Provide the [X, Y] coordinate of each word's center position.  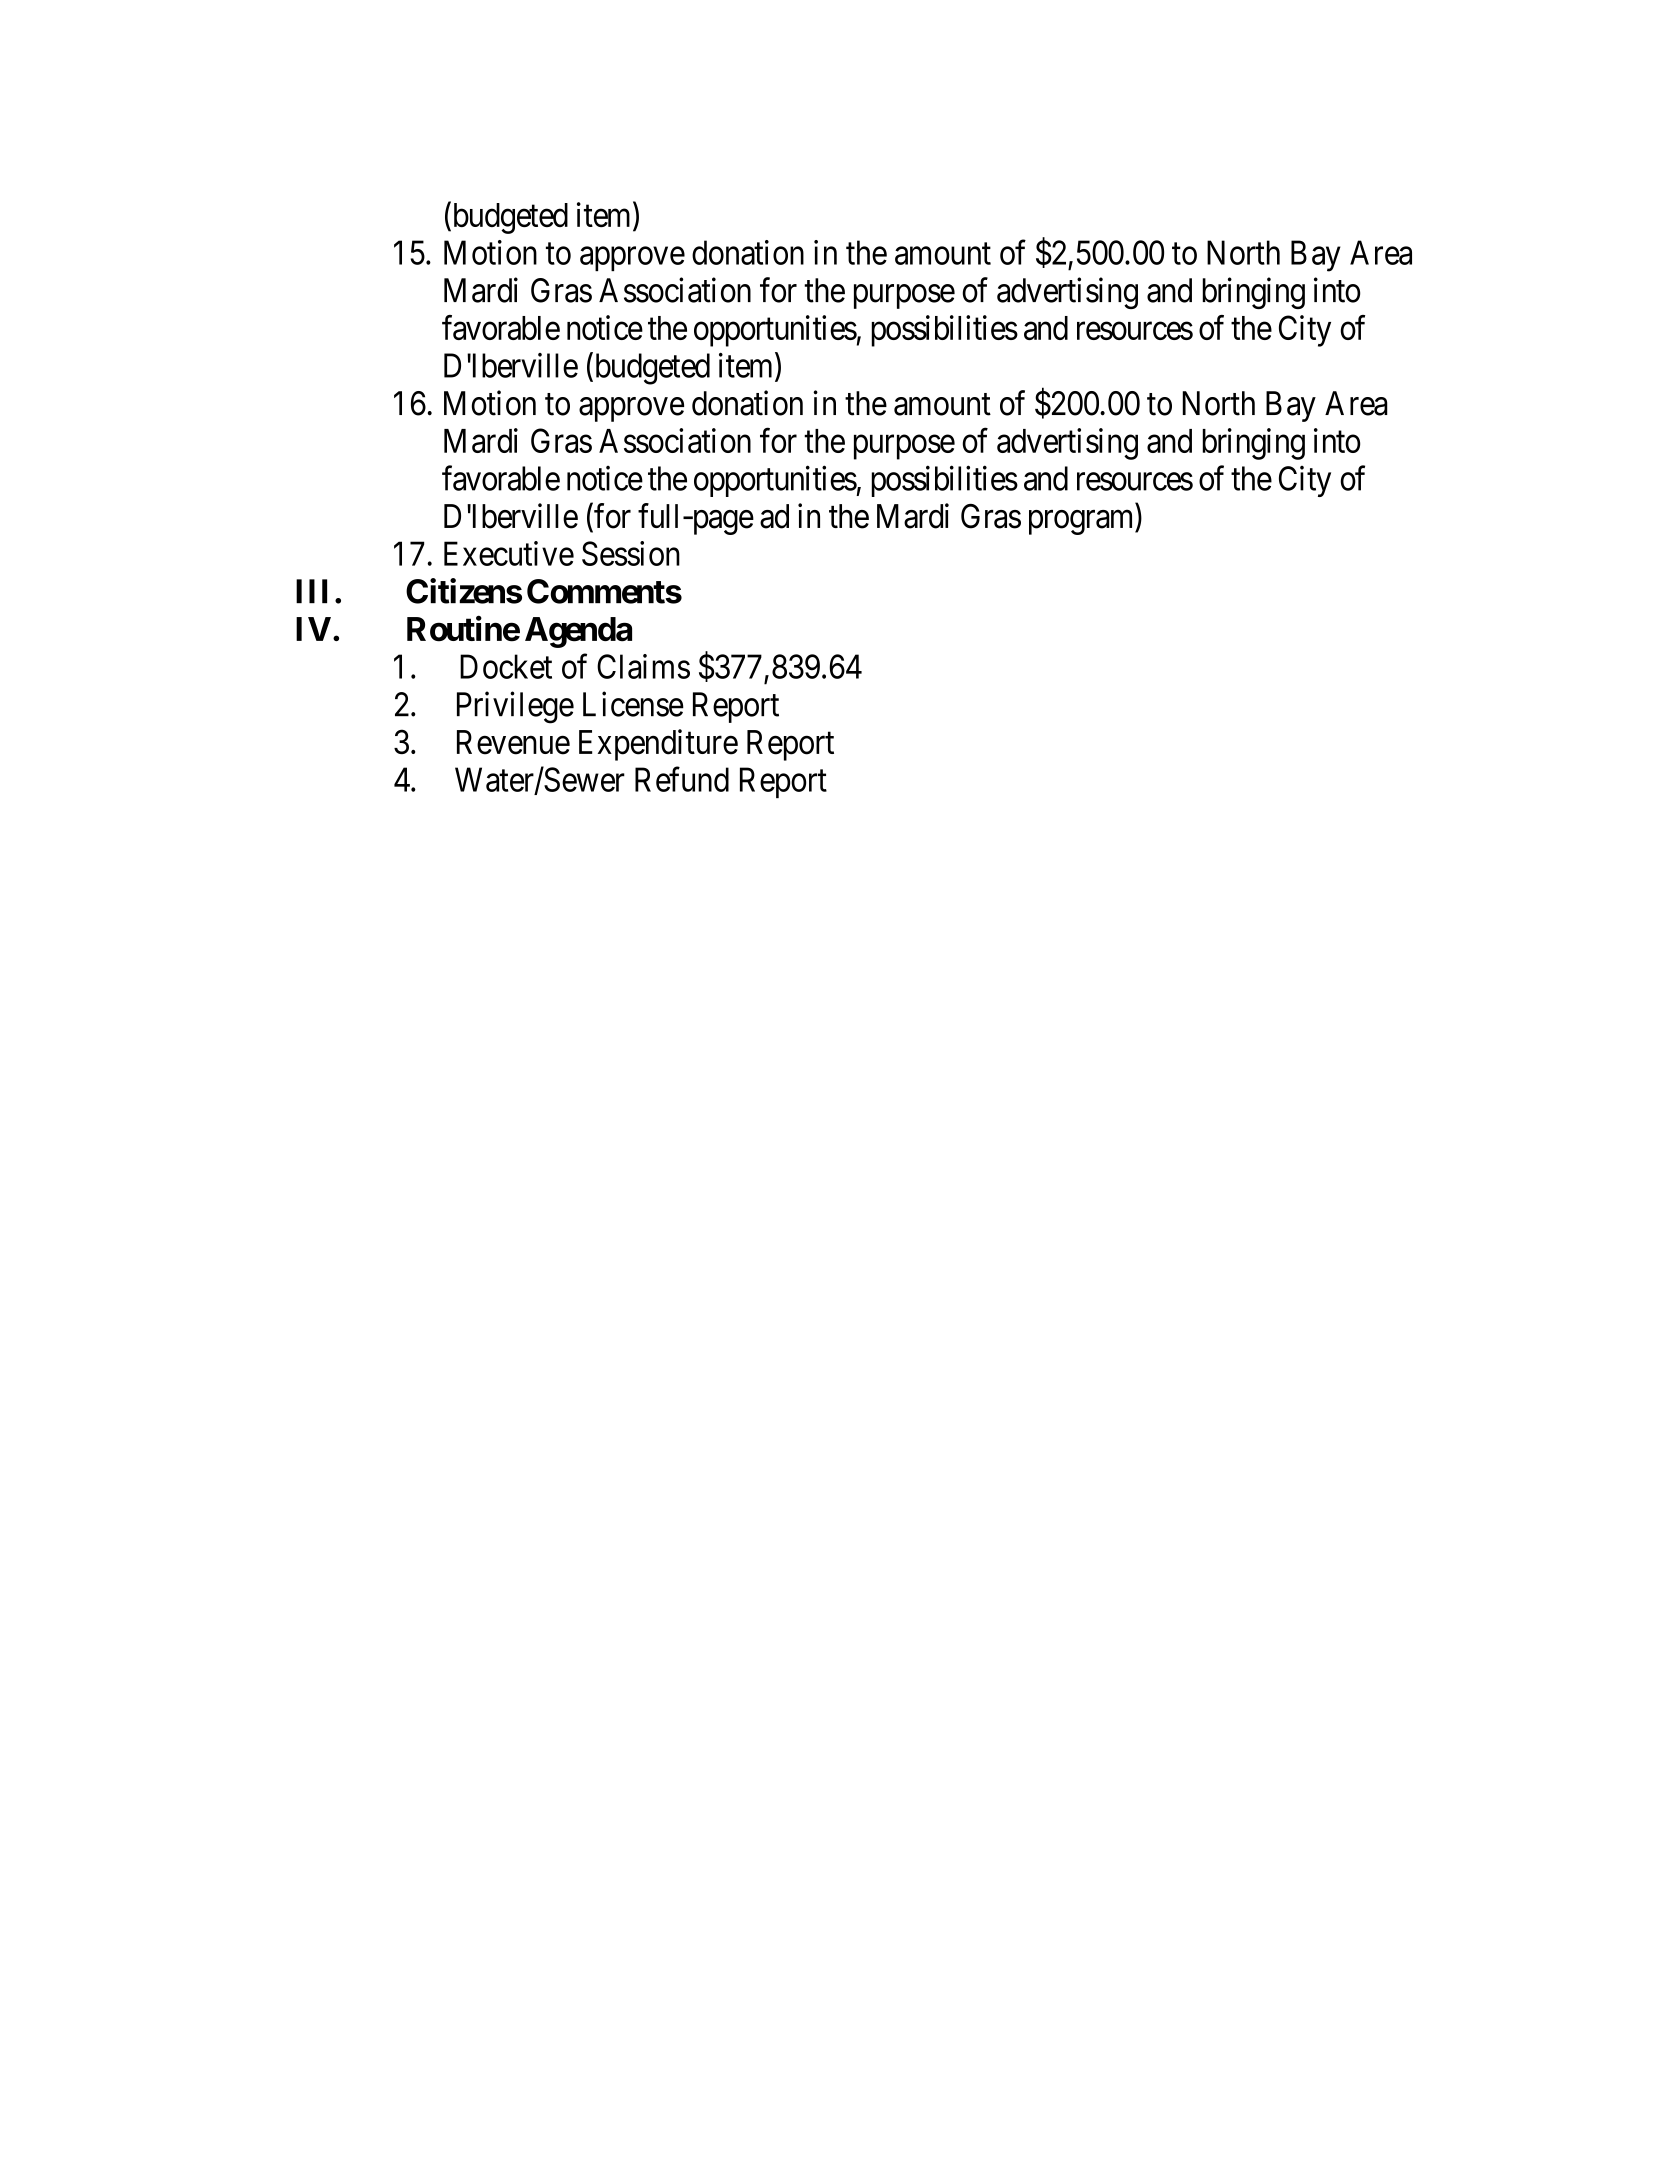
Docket [506, 666]
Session [631, 553]
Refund [682, 779]
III [311, 591]
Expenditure [658, 745]
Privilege [515, 707]
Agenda [578, 632]
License [633, 704]
